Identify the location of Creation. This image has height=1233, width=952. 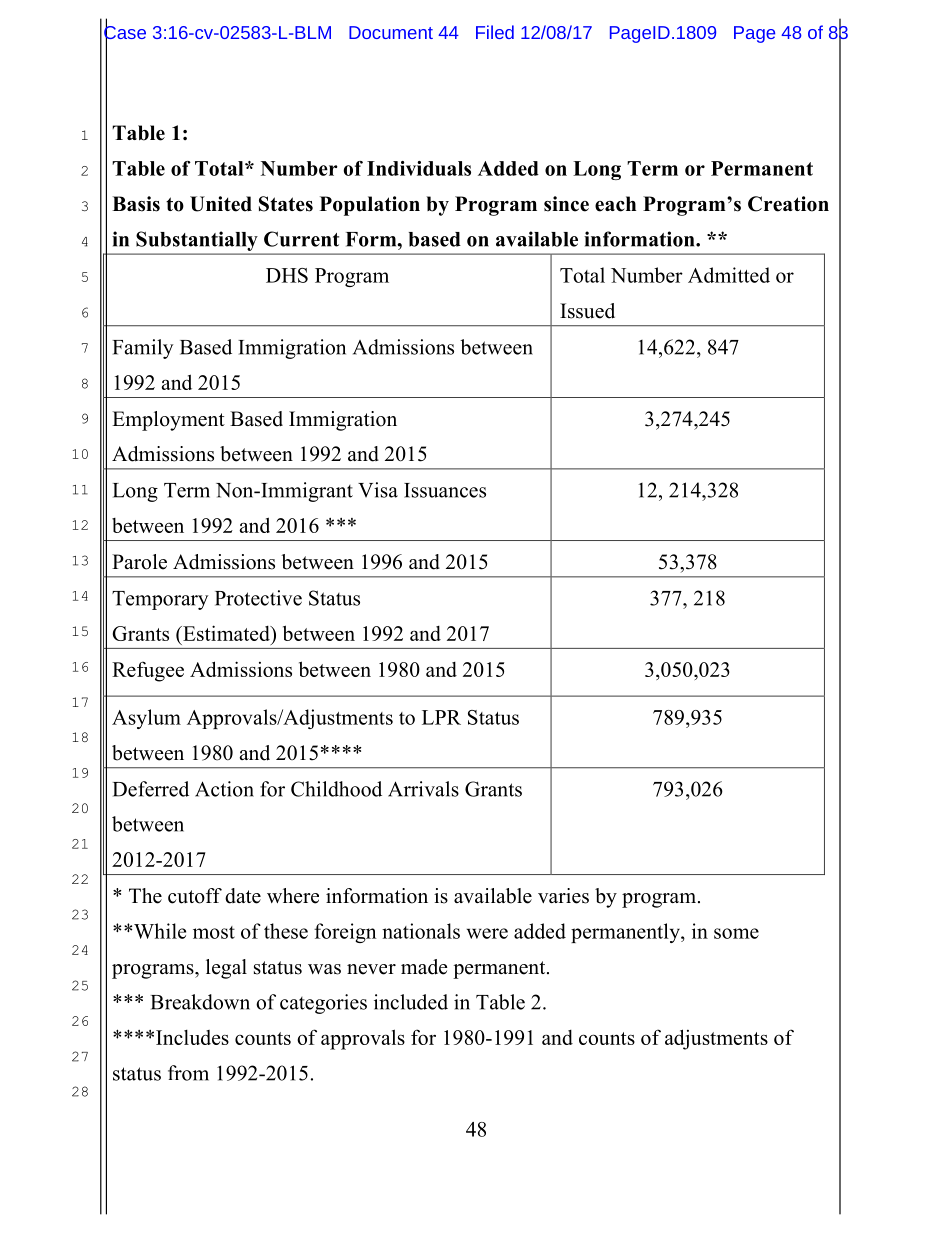
(788, 204).
